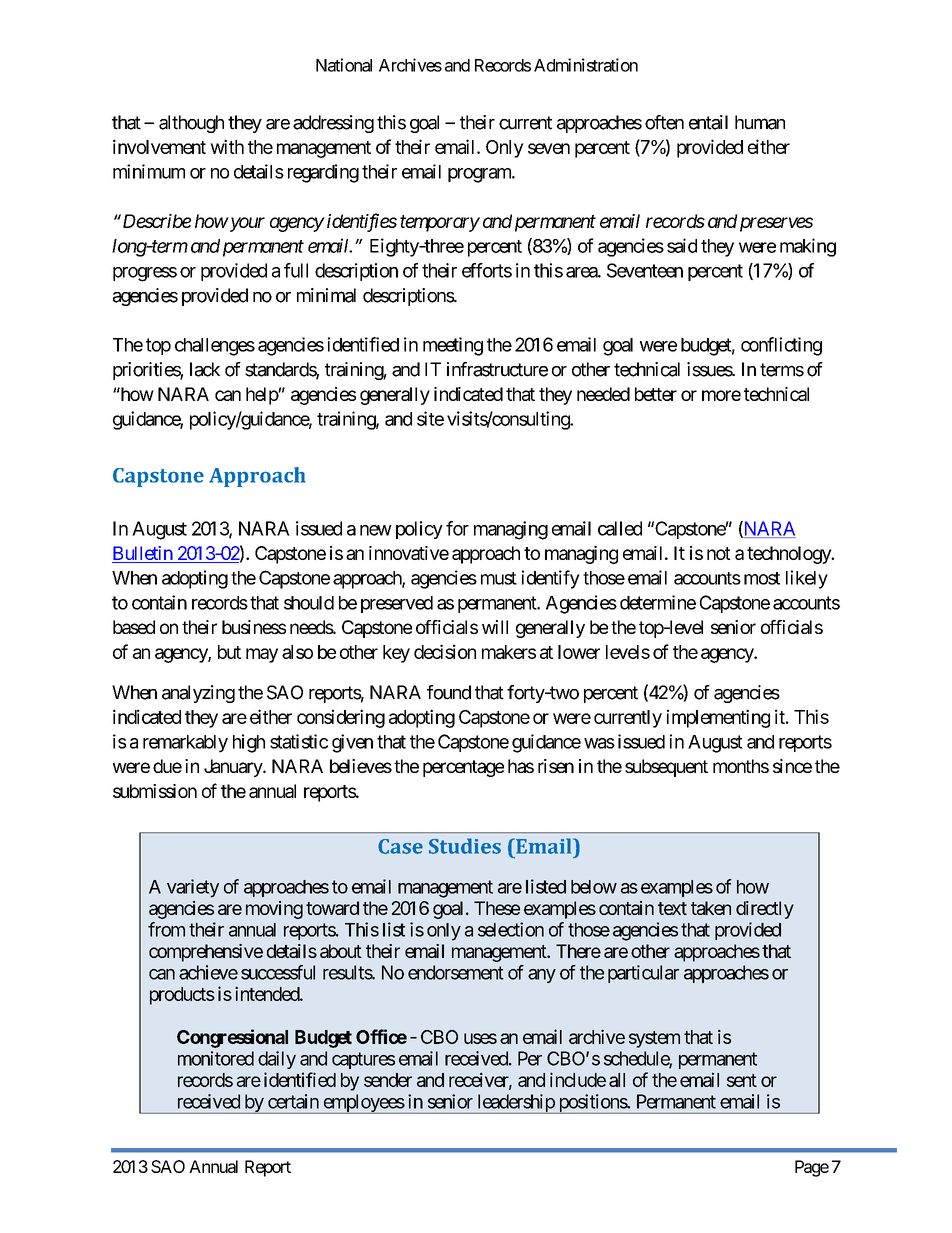  Describe the element at coordinates (586, 65) in the screenshot. I see `Administration` at that location.
